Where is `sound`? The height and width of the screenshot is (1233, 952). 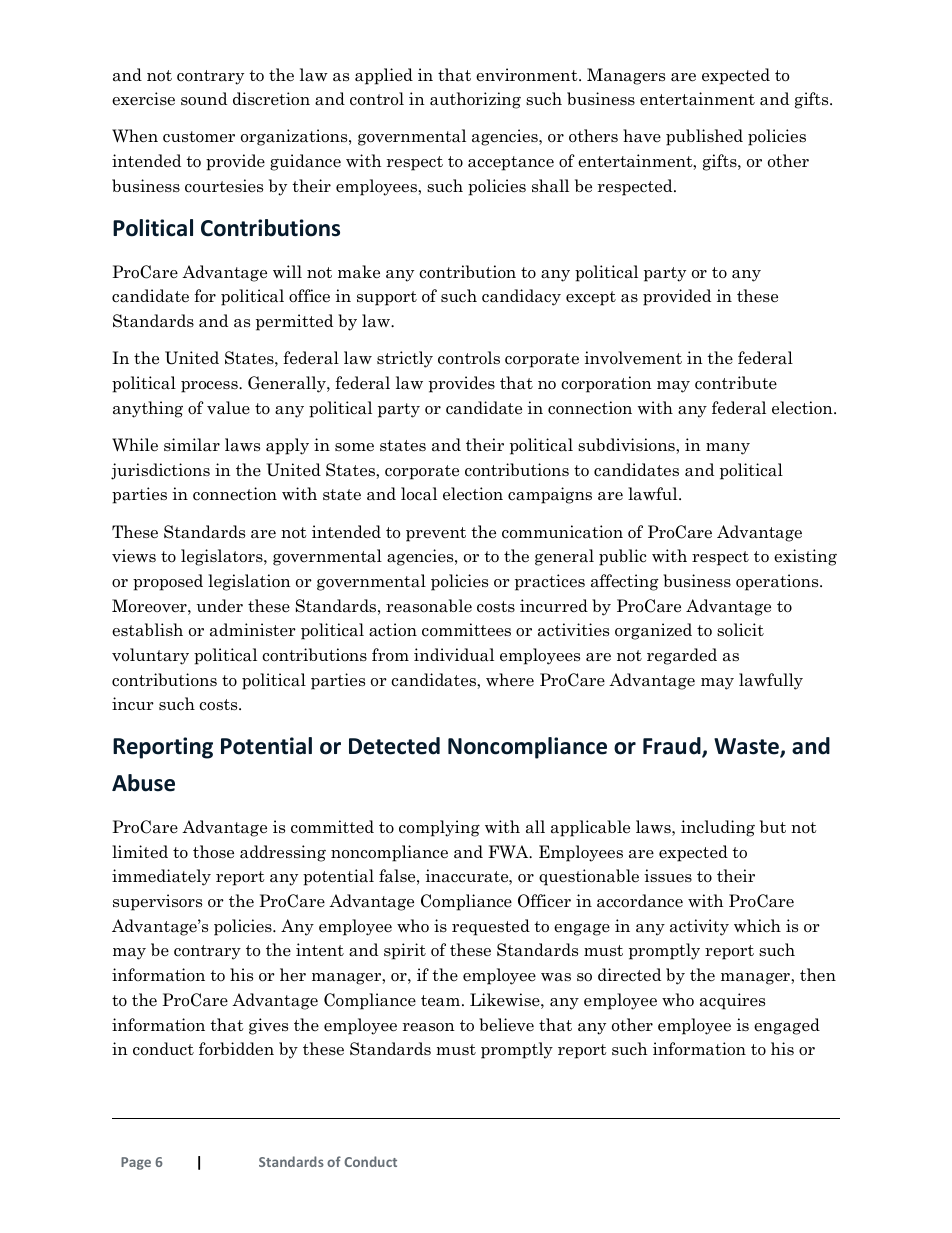 sound is located at coordinates (204, 99).
